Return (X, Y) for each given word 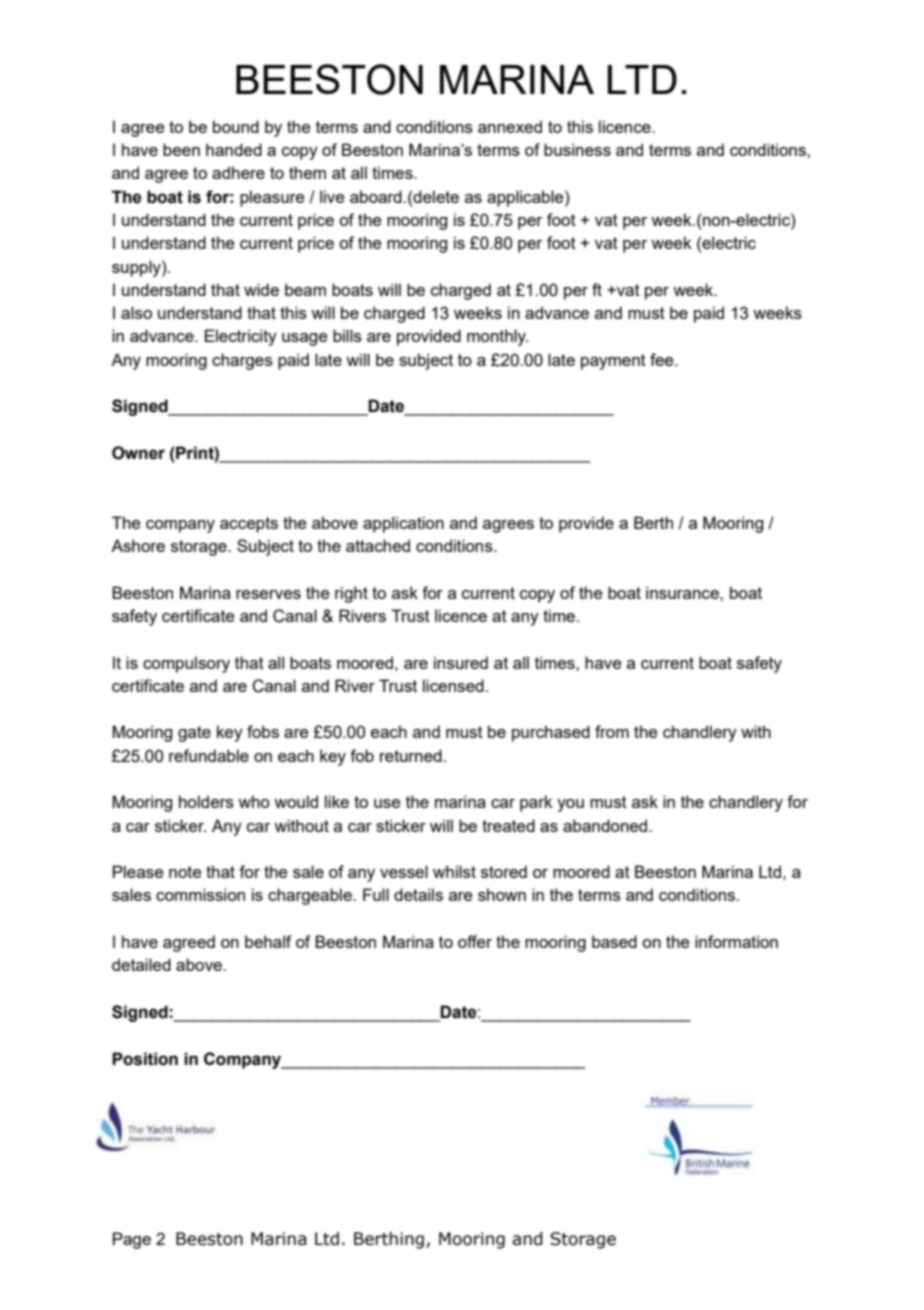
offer (475, 941)
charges (242, 361)
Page (132, 1240)
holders (206, 801)
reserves (268, 594)
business (577, 149)
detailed (141, 964)
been (181, 149)
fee (663, 359)
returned (411, 755)
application (403, 524)
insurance (683, 592)
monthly (497, 337)
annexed (510, 126)
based (614, 941)
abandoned (606, 825)
